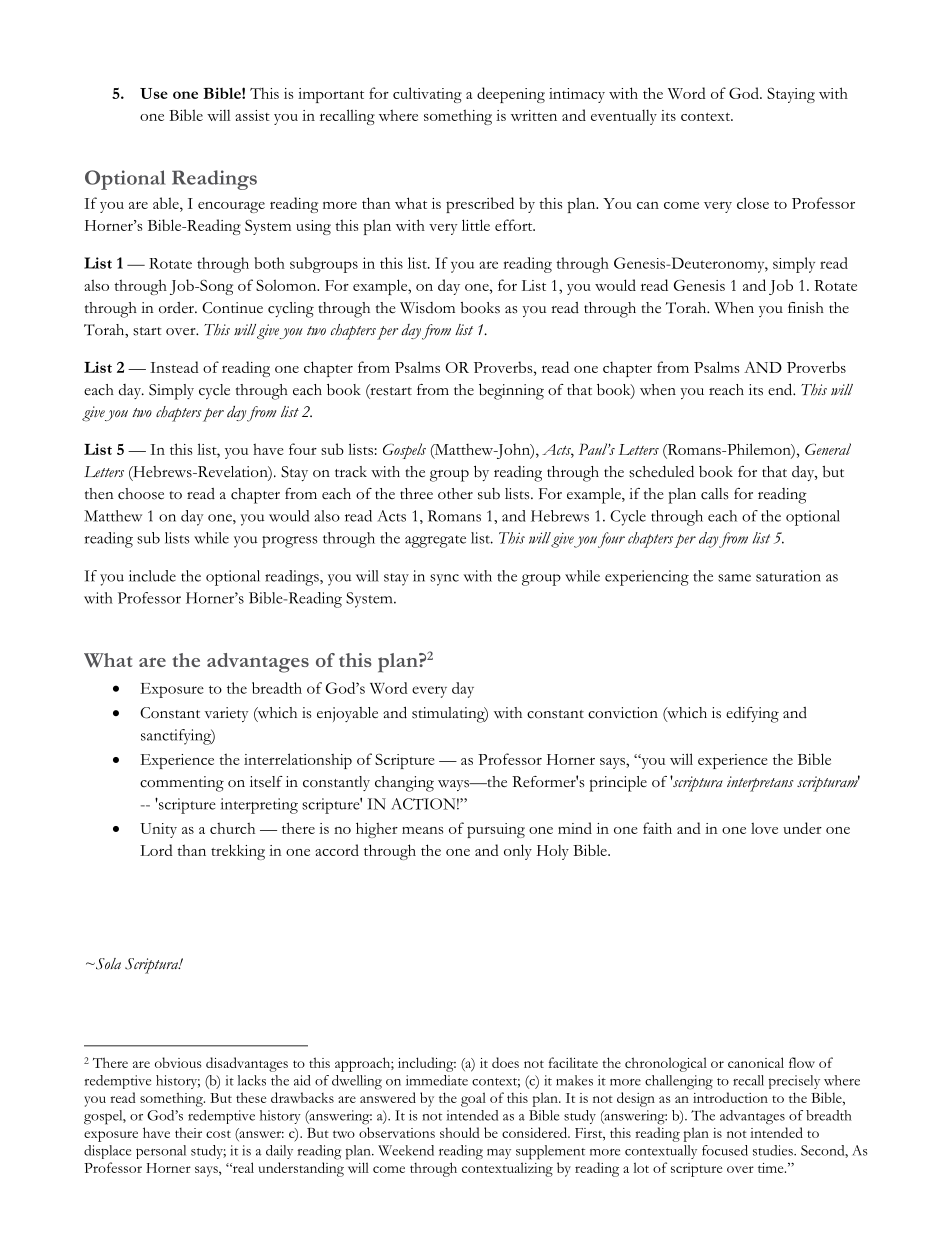  I want to click on aggregate, so click(435, 541).
